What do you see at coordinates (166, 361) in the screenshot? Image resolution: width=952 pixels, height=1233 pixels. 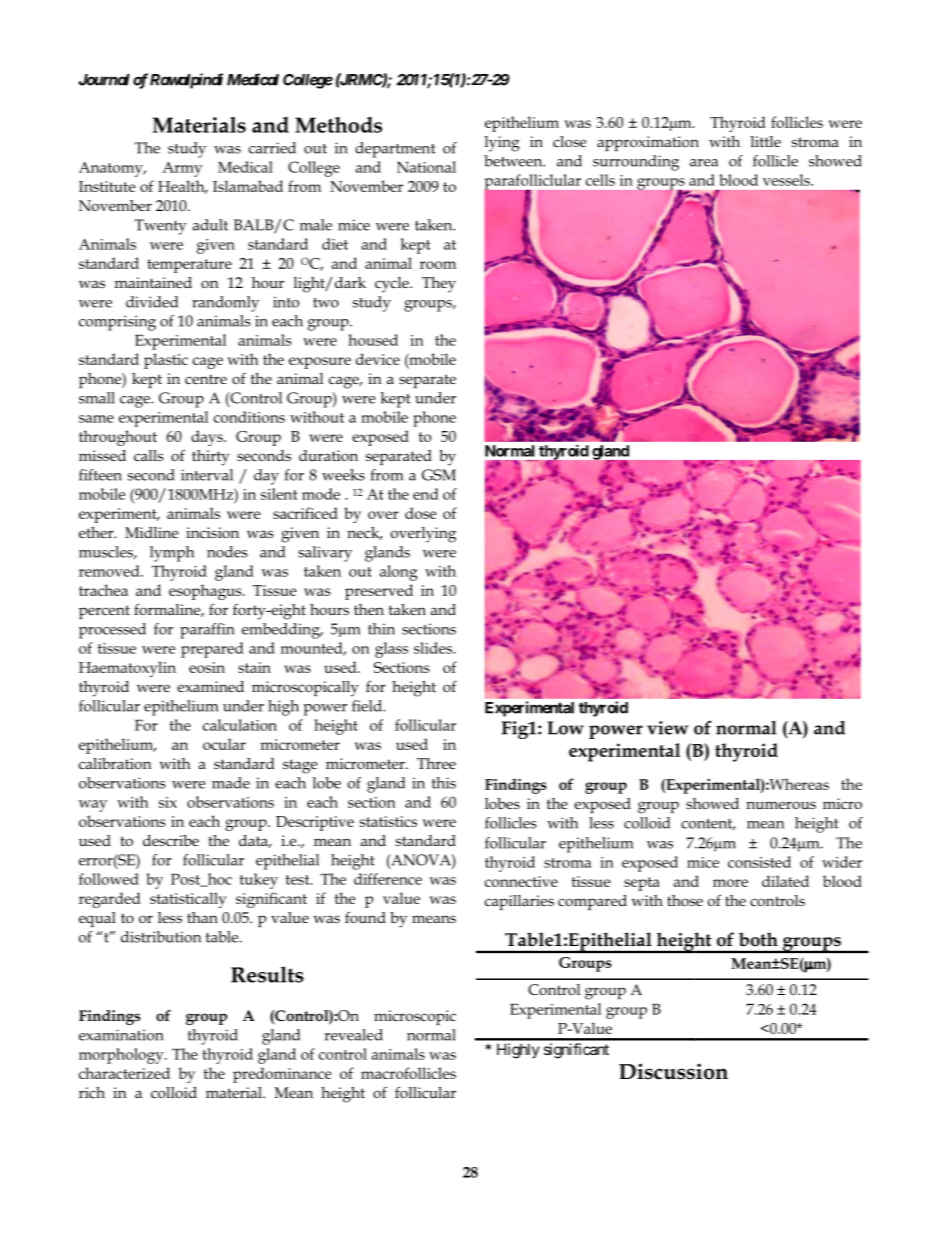 I see `plastic` at bounding box center [166, 361].
